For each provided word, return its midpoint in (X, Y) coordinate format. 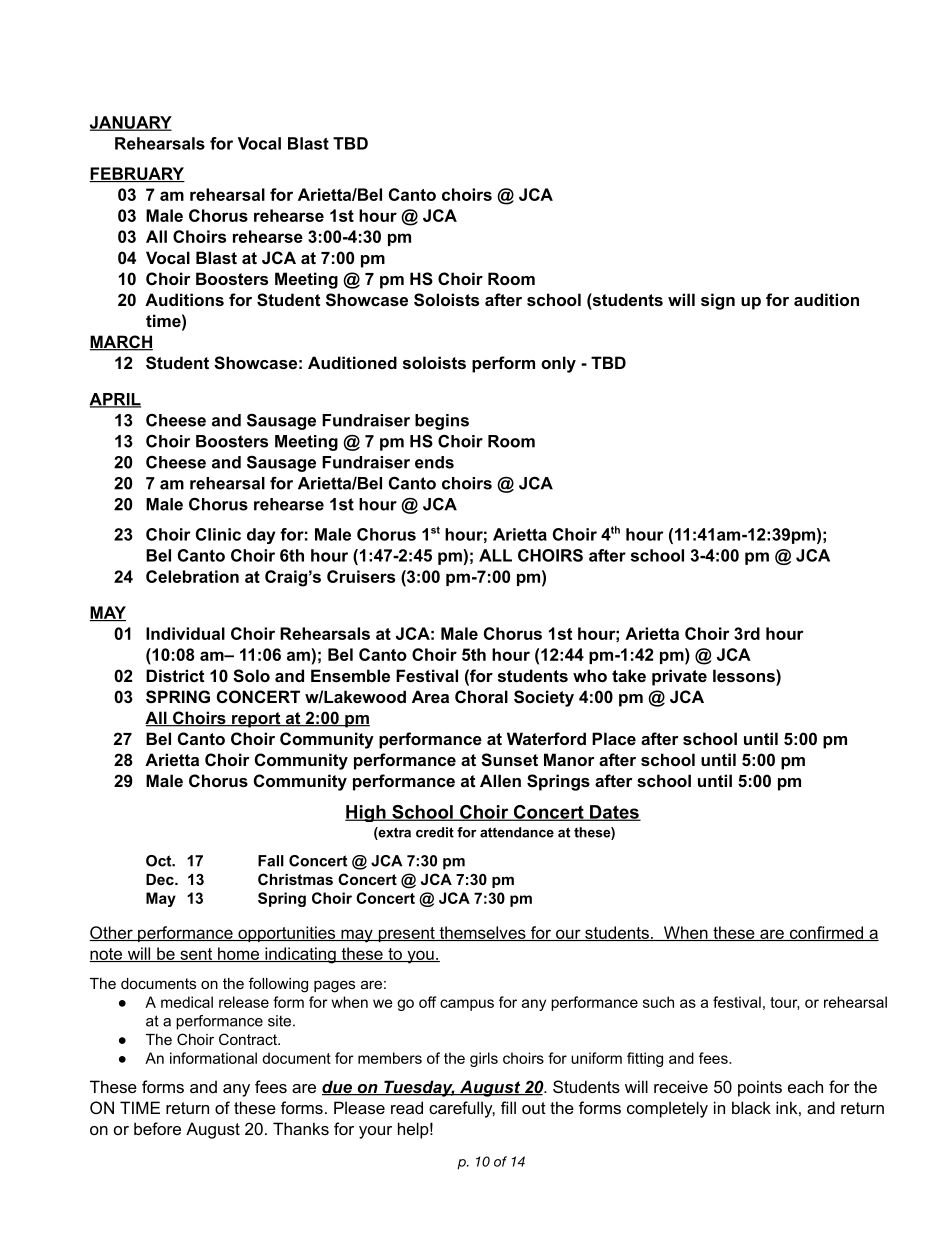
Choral (481, 696)
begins (442, 422)
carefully (462, 1109)
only (558, 364)
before (157, 1128)
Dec (161, 879)
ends (434, 462)
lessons (745, 675)
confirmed (826, 933)
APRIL (115, 400)
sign (718, 301)
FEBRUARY (137, 174)
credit (435, 832)
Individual (185, 633)
